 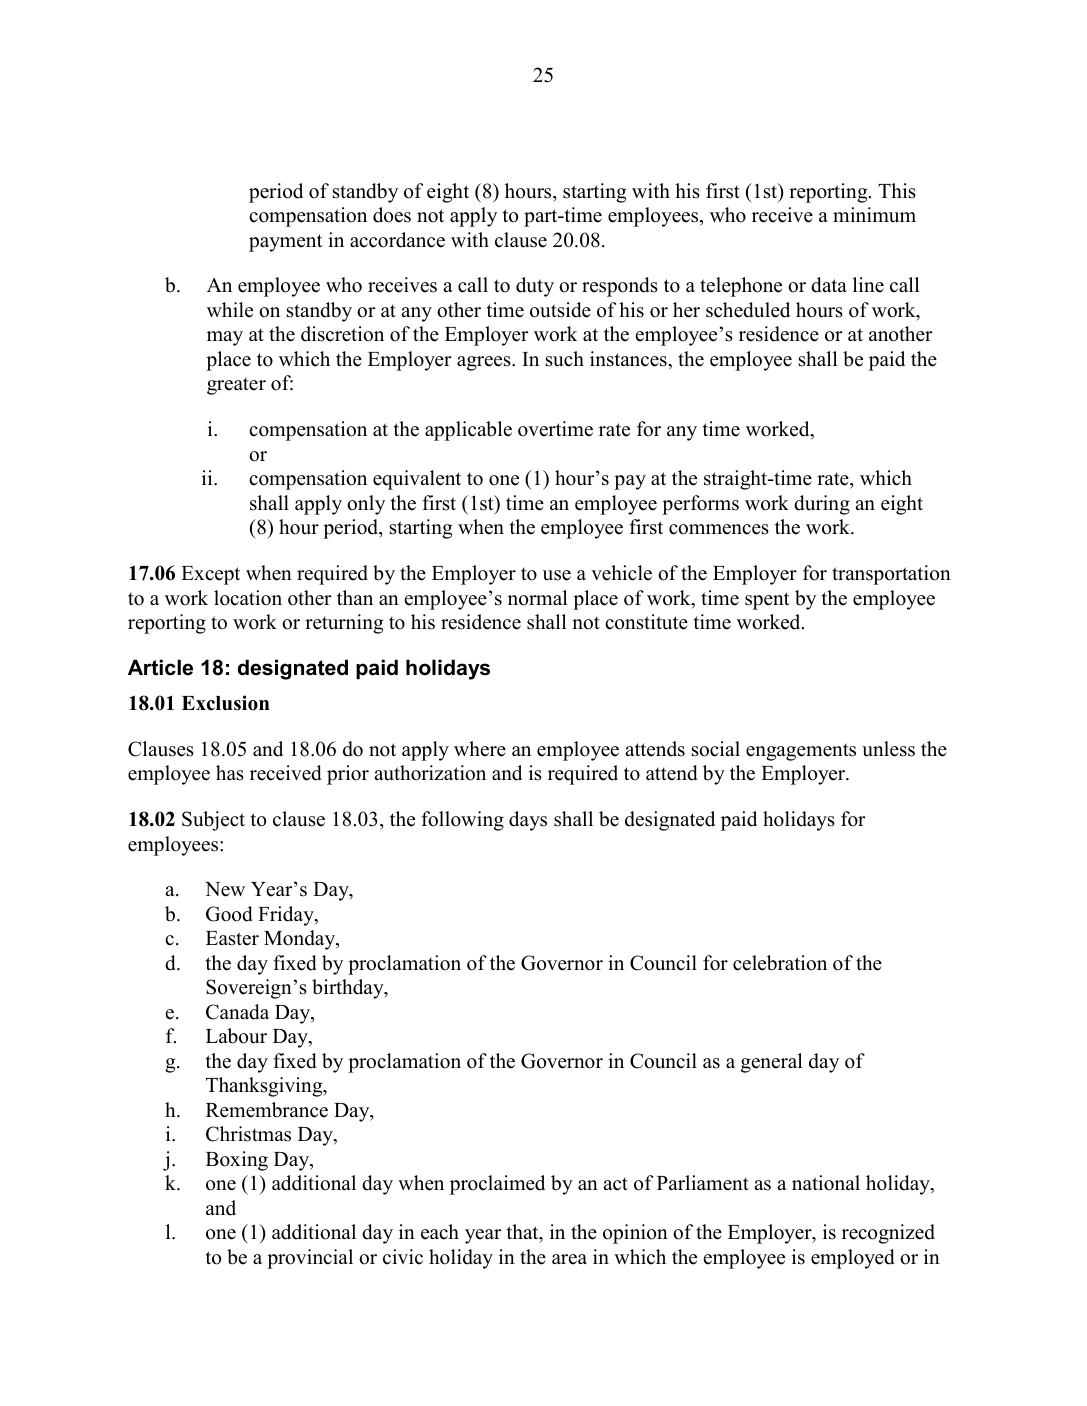 What do you see at coordinates (226, 703) in the screenshot?
I see `Exclusion` at bounding box center [226, 703].
